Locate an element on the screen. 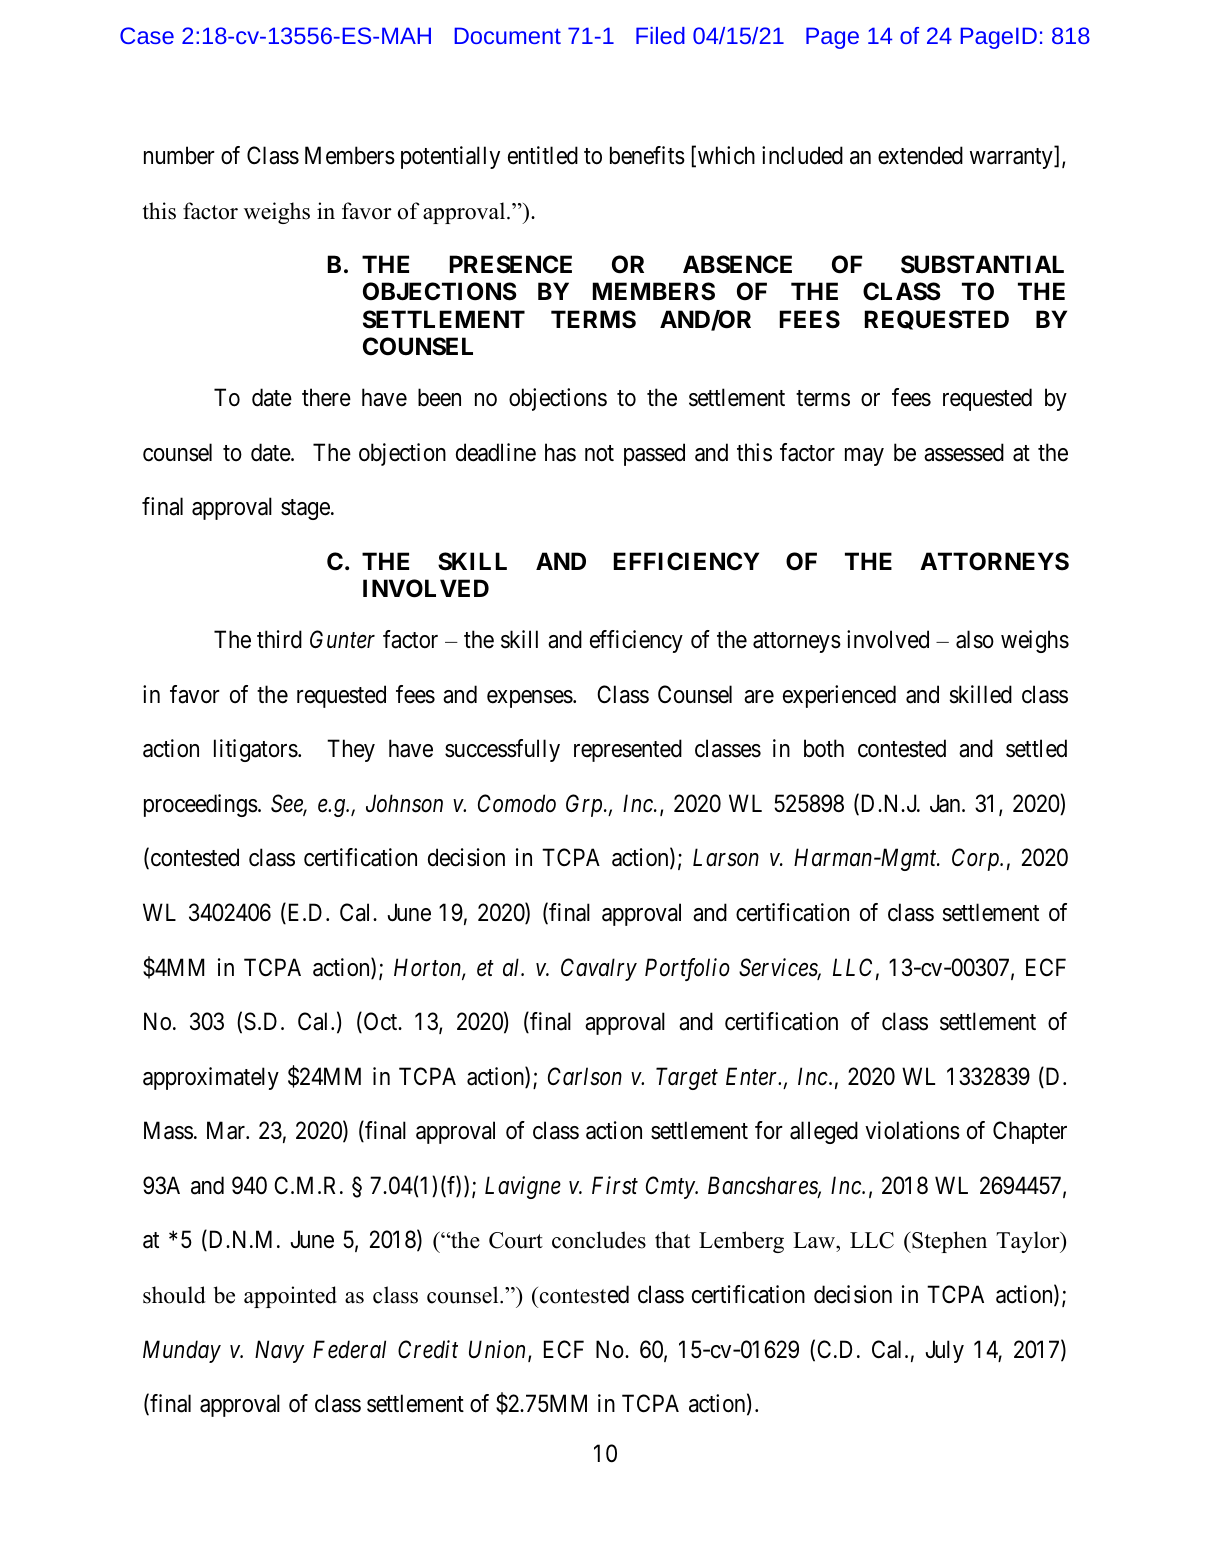 The image size is (1210, 1566). approximately is located at coordinates (211, 1078).
